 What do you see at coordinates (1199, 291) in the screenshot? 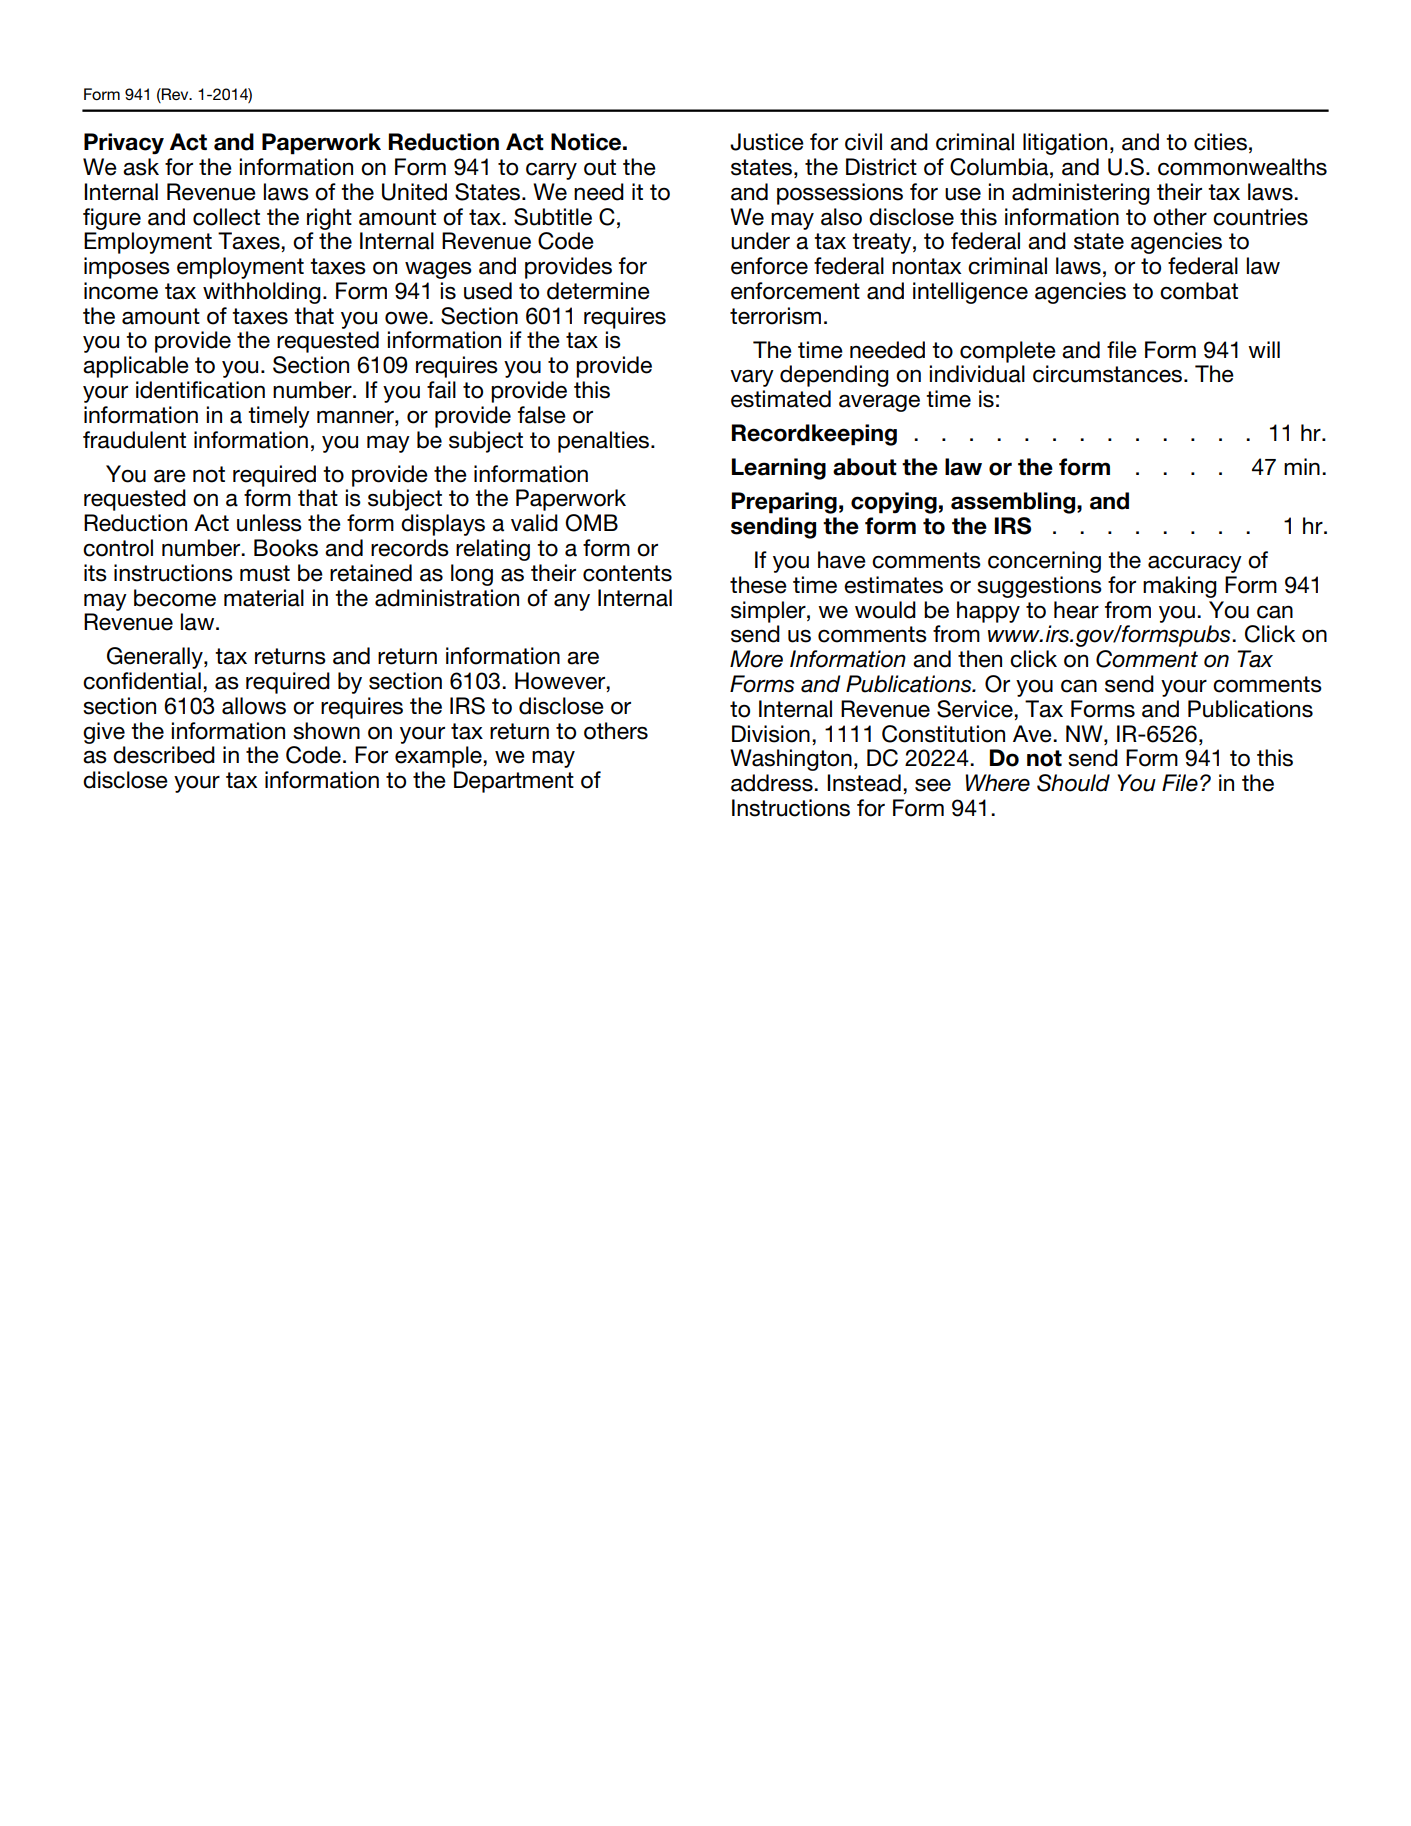
I see `combat` at bounding box center [1199, 291].
